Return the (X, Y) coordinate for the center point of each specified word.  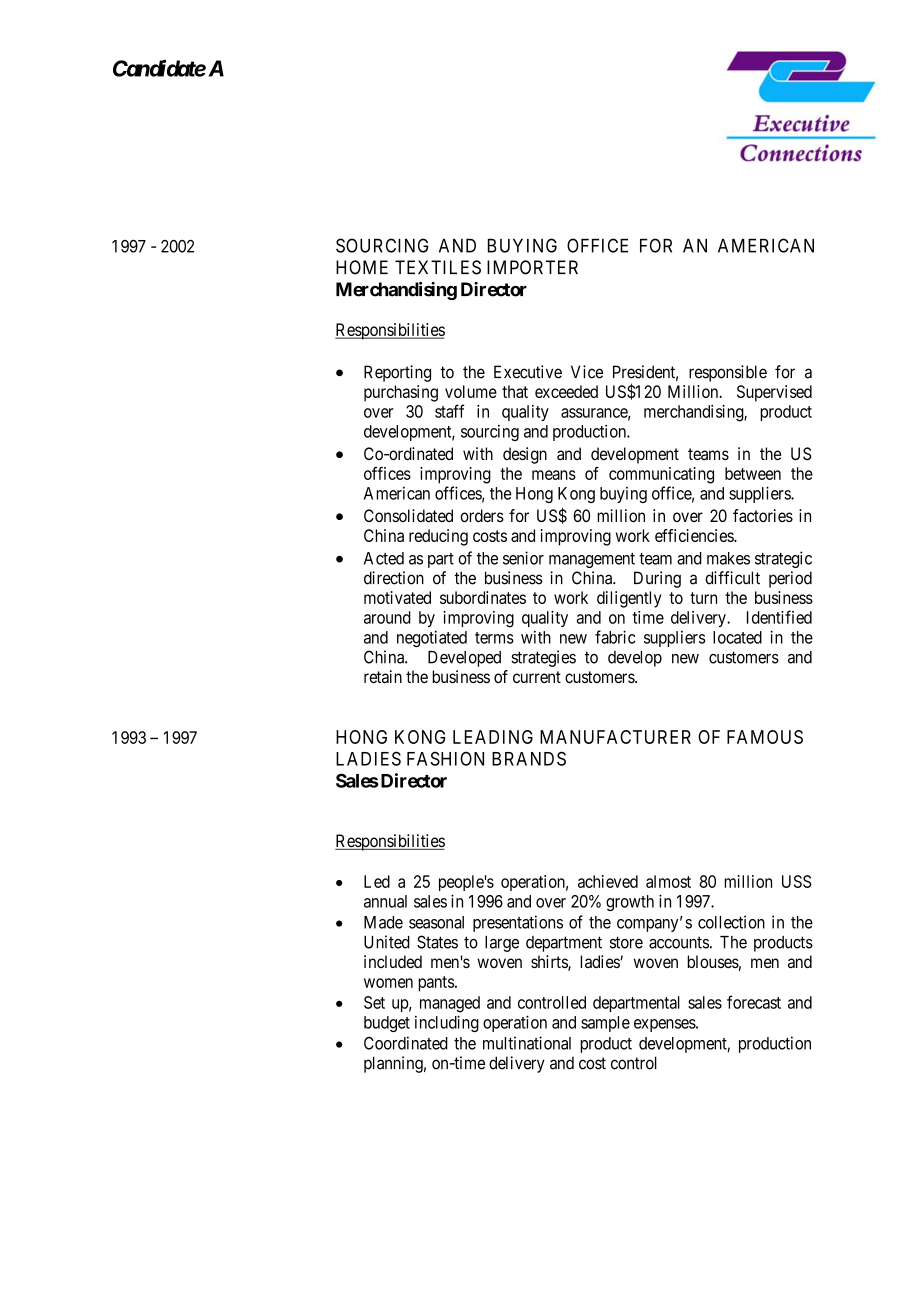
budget (387, 1024)
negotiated (432, 638)
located (737, 637)
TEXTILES (438, 267)
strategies (543, 658)
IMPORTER (532, 267)
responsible (728, 373)
